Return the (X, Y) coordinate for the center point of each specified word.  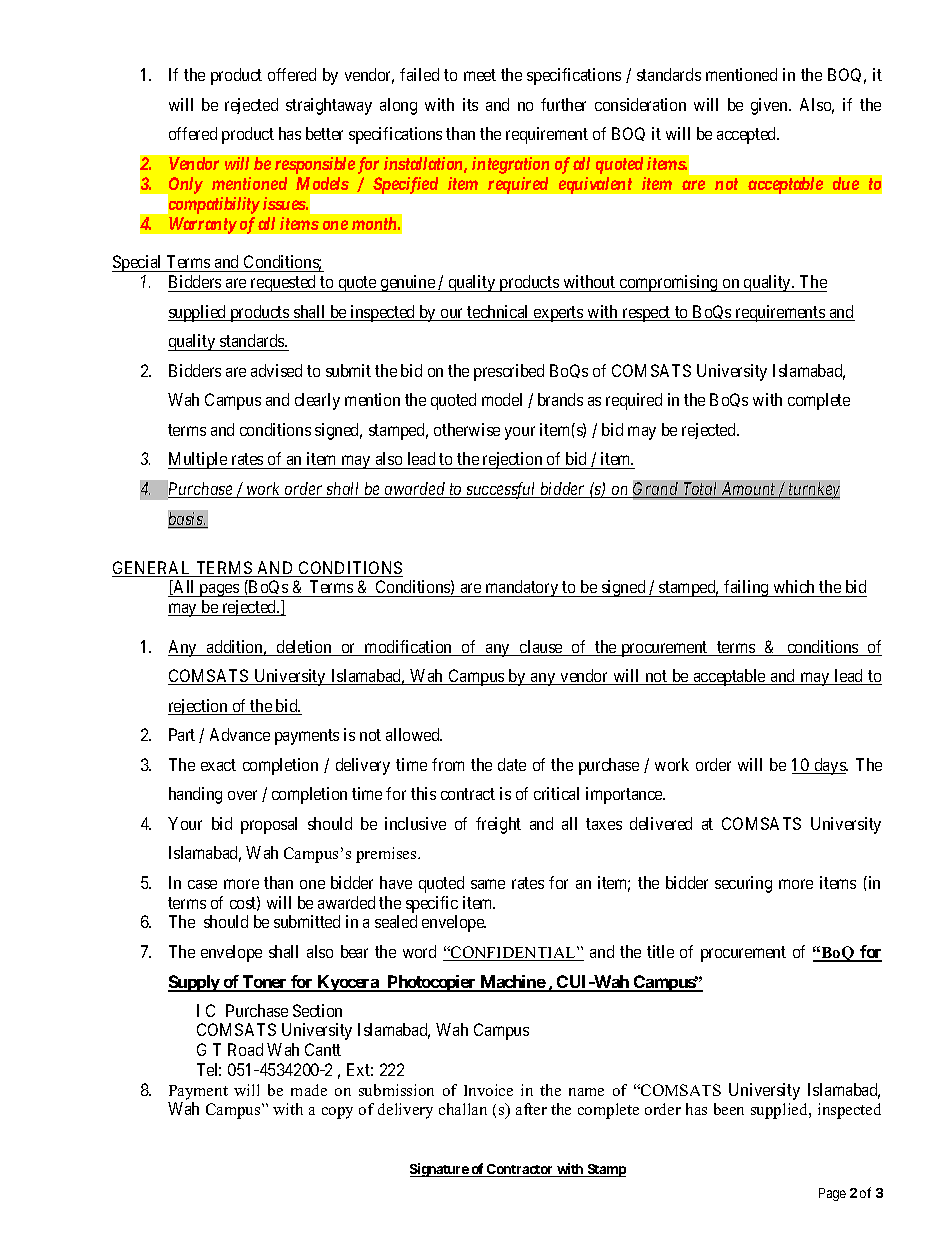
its (470, 104)
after (531, 1109)
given (770, 106)
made (309, 1090)
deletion (304, 648)
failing (746, 588)
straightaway (329, 106)
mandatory (522, 588)
